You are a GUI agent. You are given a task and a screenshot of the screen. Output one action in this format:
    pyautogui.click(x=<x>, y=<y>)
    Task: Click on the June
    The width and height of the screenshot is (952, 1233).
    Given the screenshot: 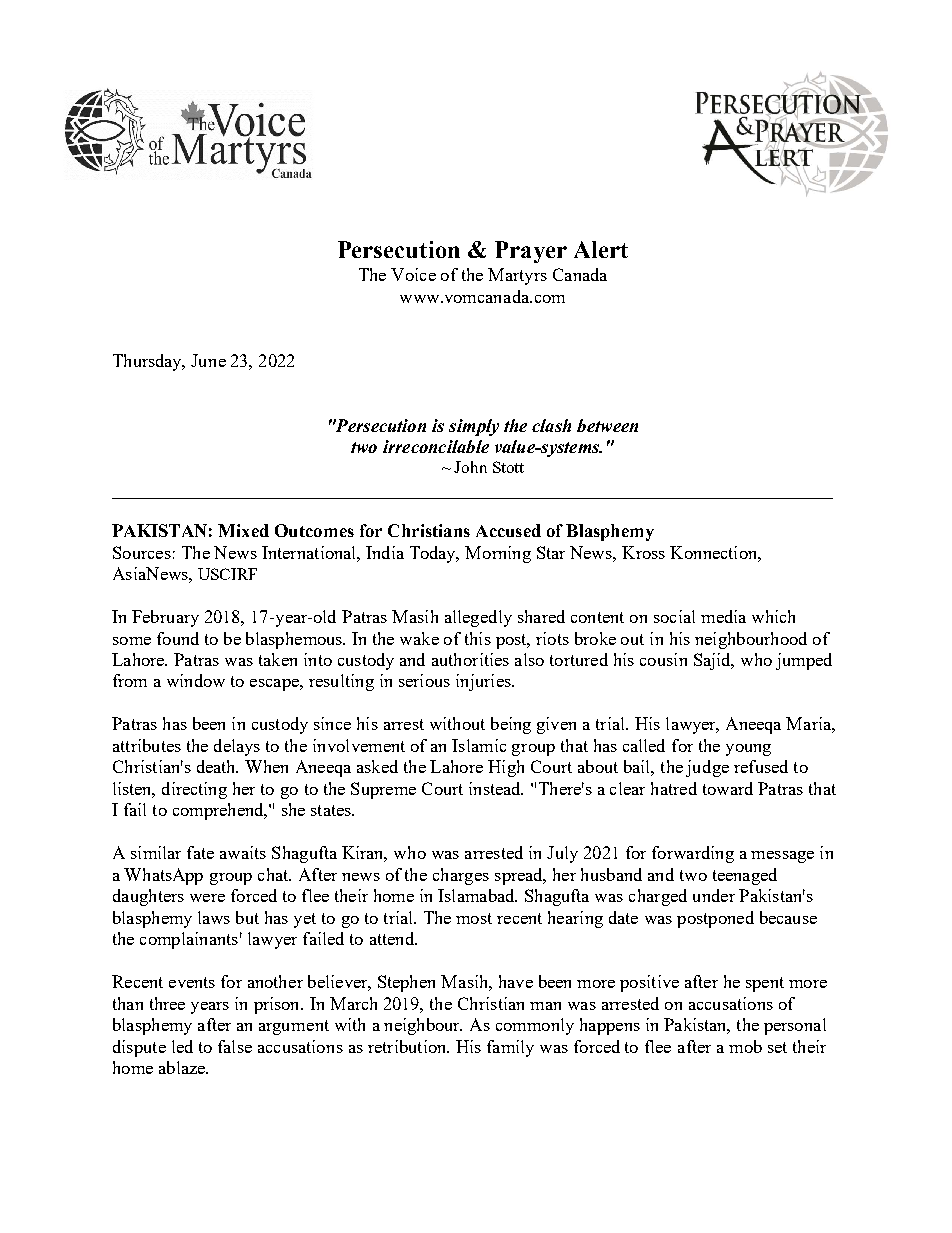 What is the action you would take?
    pyautogui.click(x=208, y=360)
